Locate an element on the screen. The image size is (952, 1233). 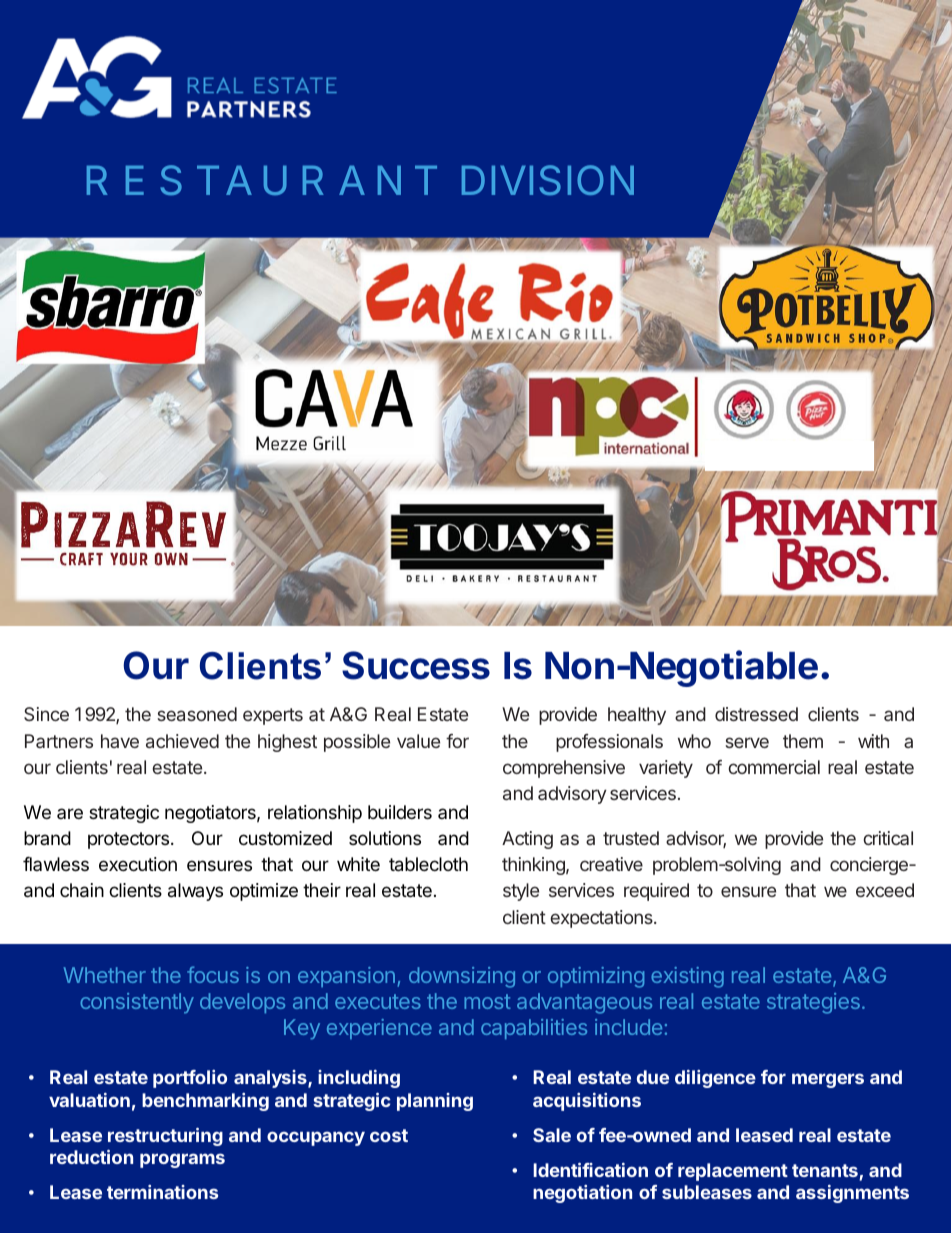
cost is located at coordinates (389, 1135).
